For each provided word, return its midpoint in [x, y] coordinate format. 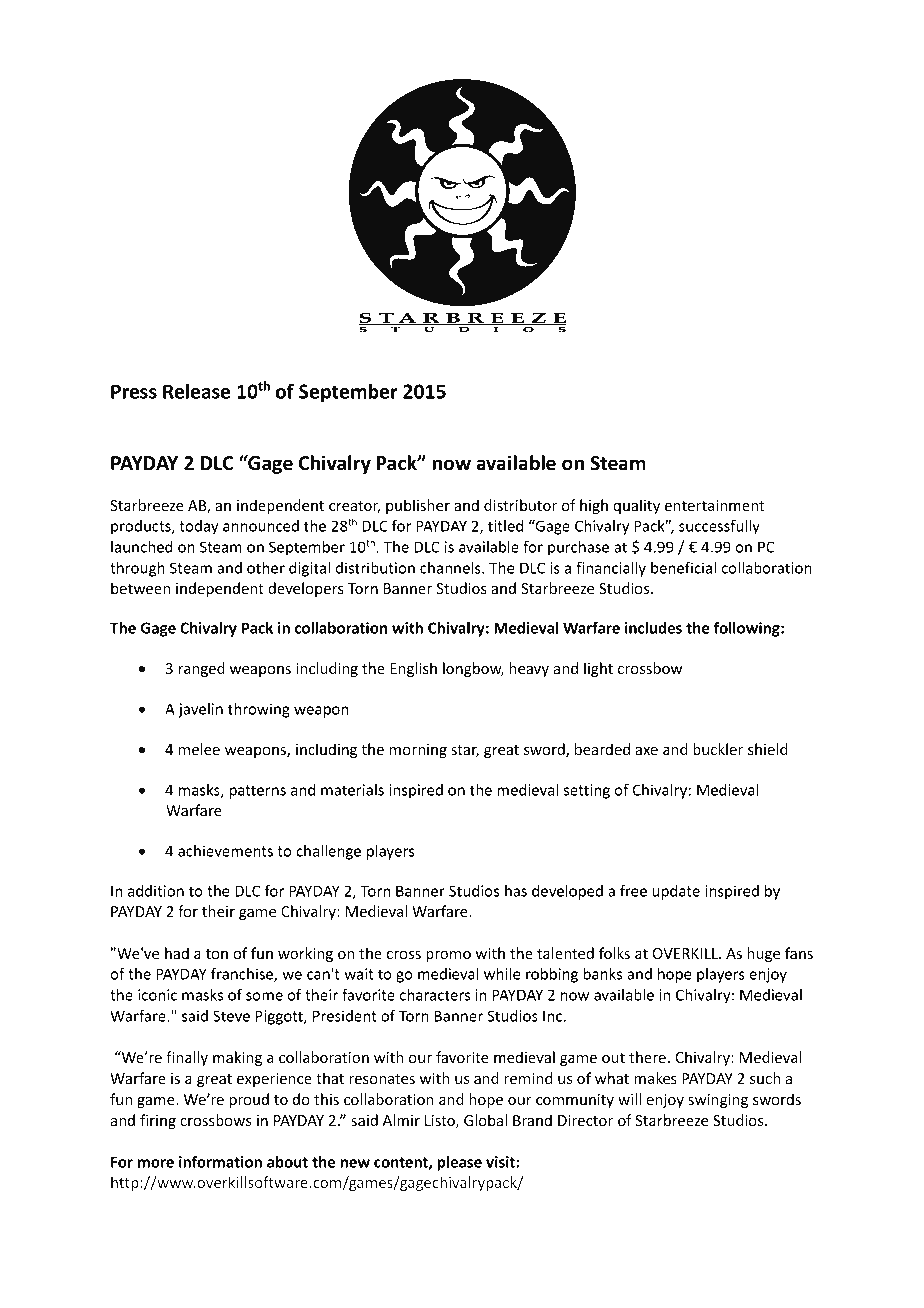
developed [567, 892]
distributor [520, 505]
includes [653, 628]
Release [196, 391]
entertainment [715, 505]
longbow [473, 669]
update [676, 892]
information [220, 1161]
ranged [202, 669]
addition [156, 891]
